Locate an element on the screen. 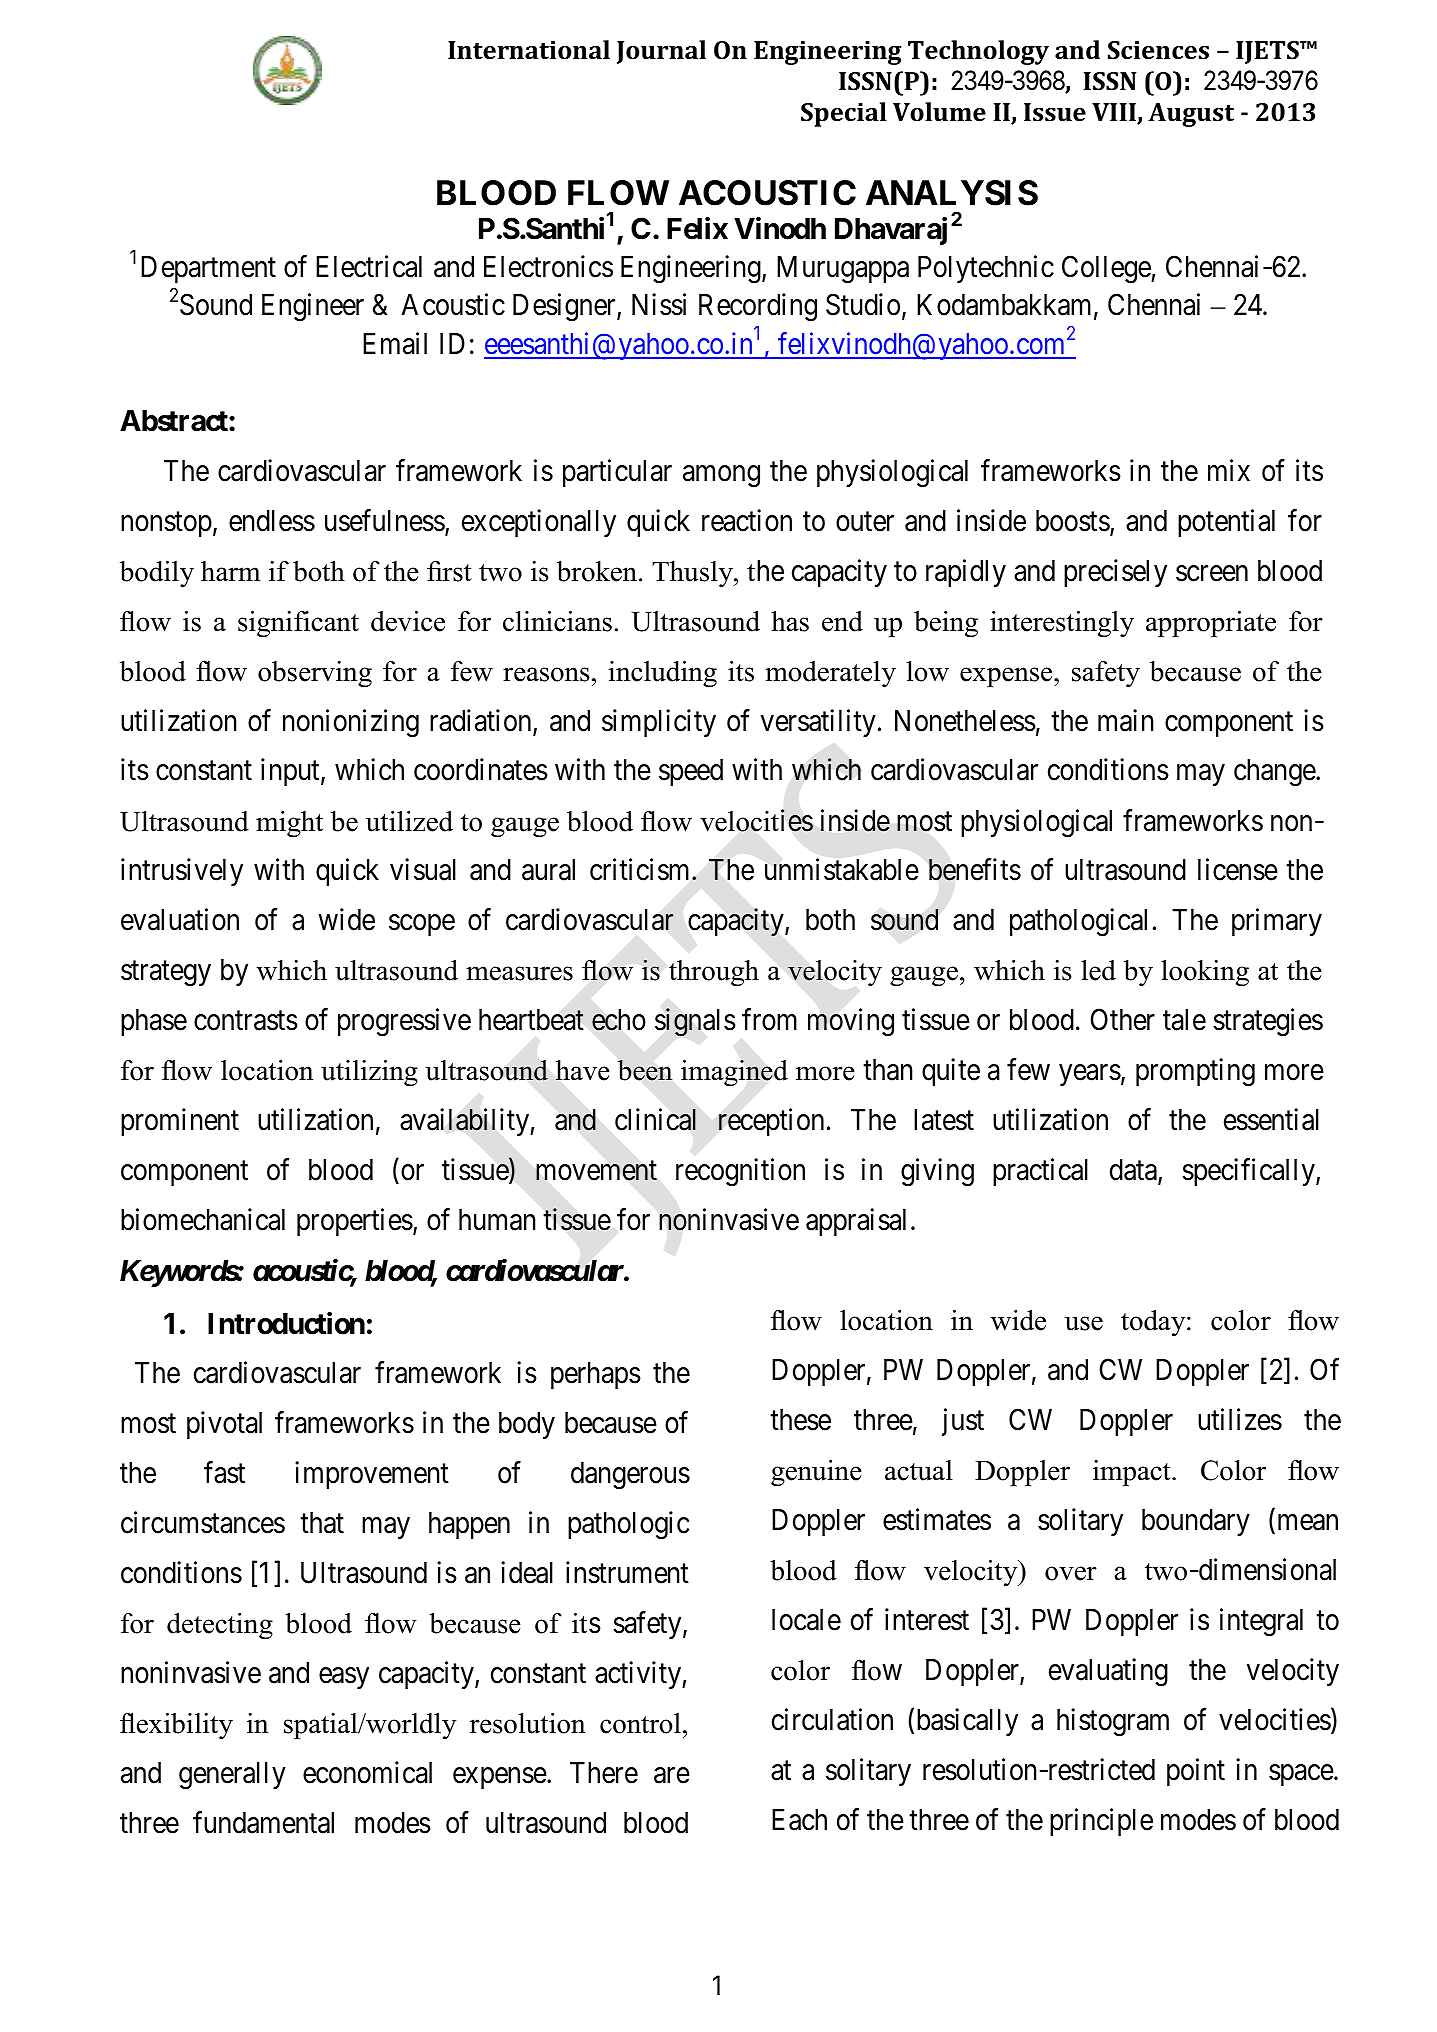 This screenshot has height=2032, width=1437. are is located at coordinates (672, 1776).
